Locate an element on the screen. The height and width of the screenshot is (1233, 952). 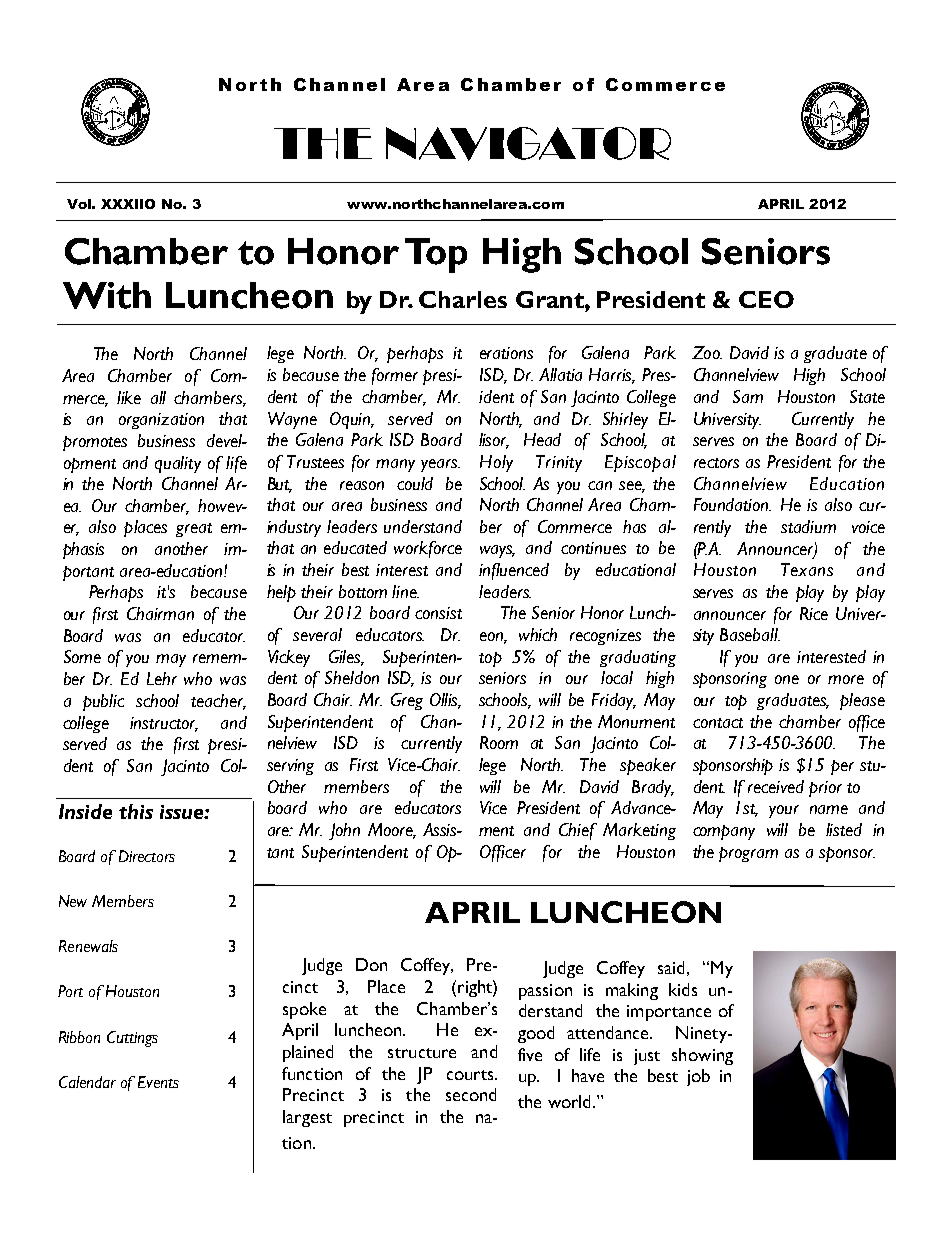
consist is located at coordinates (438, 613).
